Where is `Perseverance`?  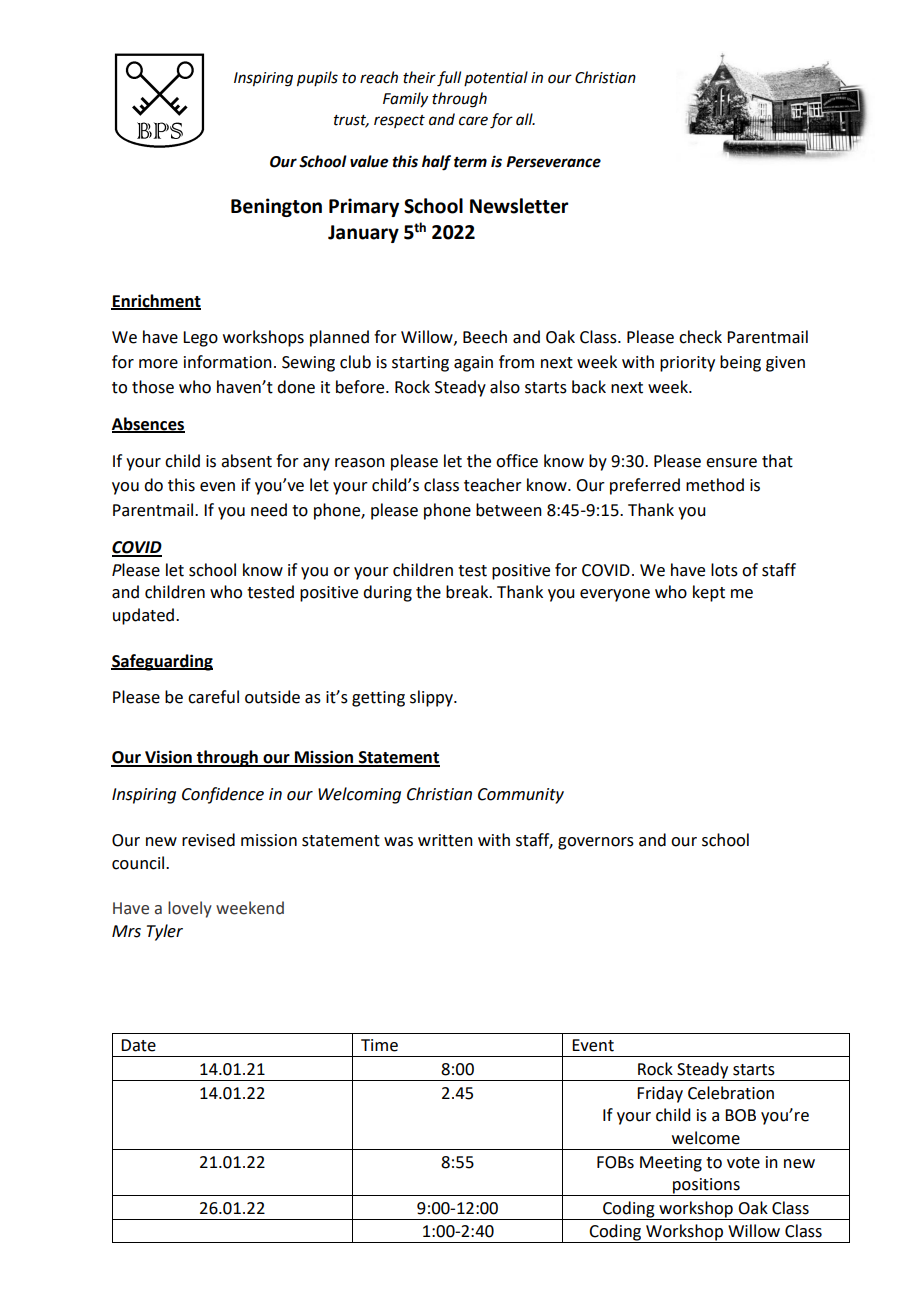 Perseverance is located at coordinates (553, 162).
